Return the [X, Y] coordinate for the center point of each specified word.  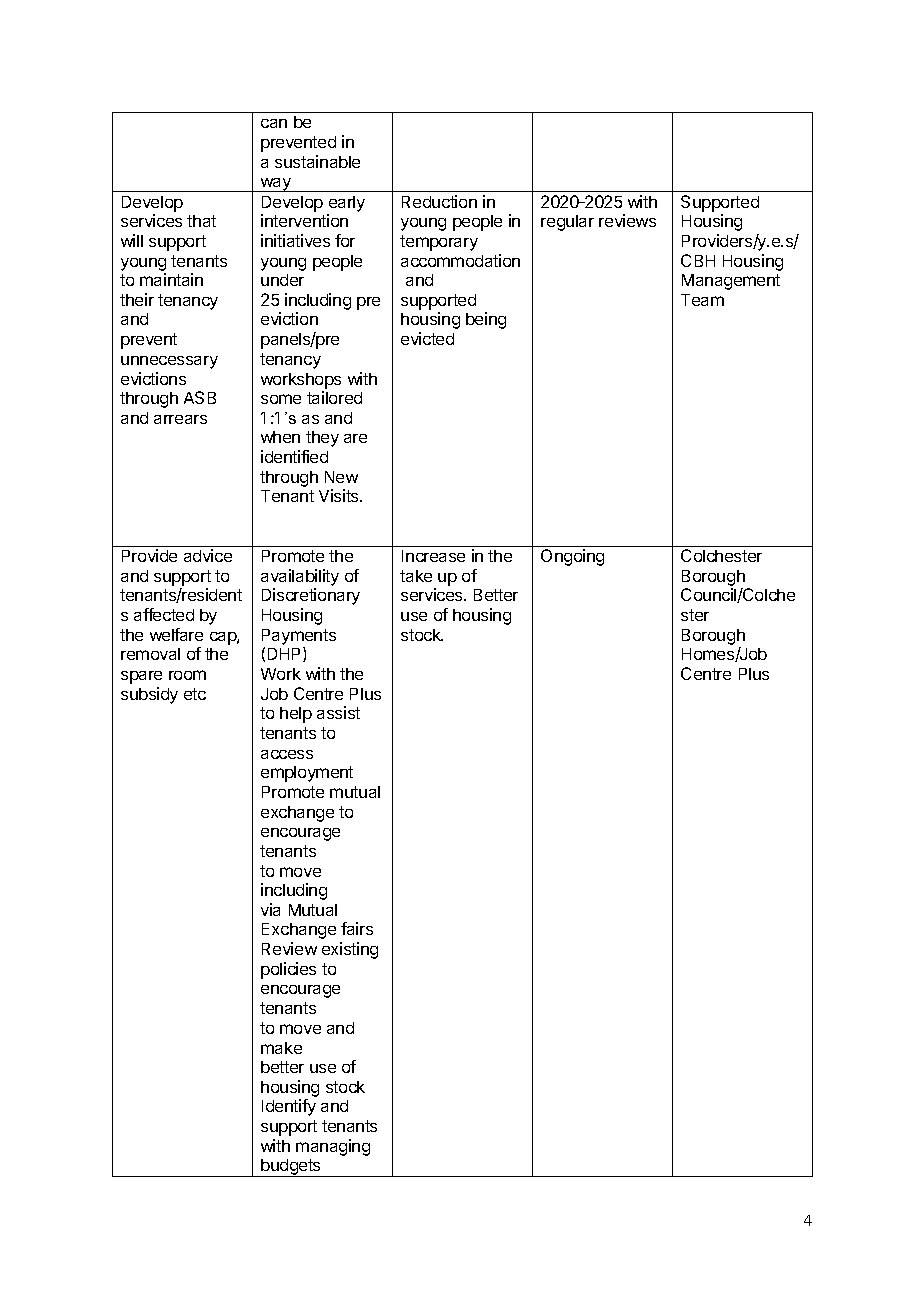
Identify [289, 1107]
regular [567, 223]
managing [333, 1147]
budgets [291, 1168]
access [287, 754]
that [201, 221]
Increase [433, 556]
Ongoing [572, 557]
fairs [357, 928]
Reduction [439, 201]
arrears [180, 419]
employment [307, 774]
